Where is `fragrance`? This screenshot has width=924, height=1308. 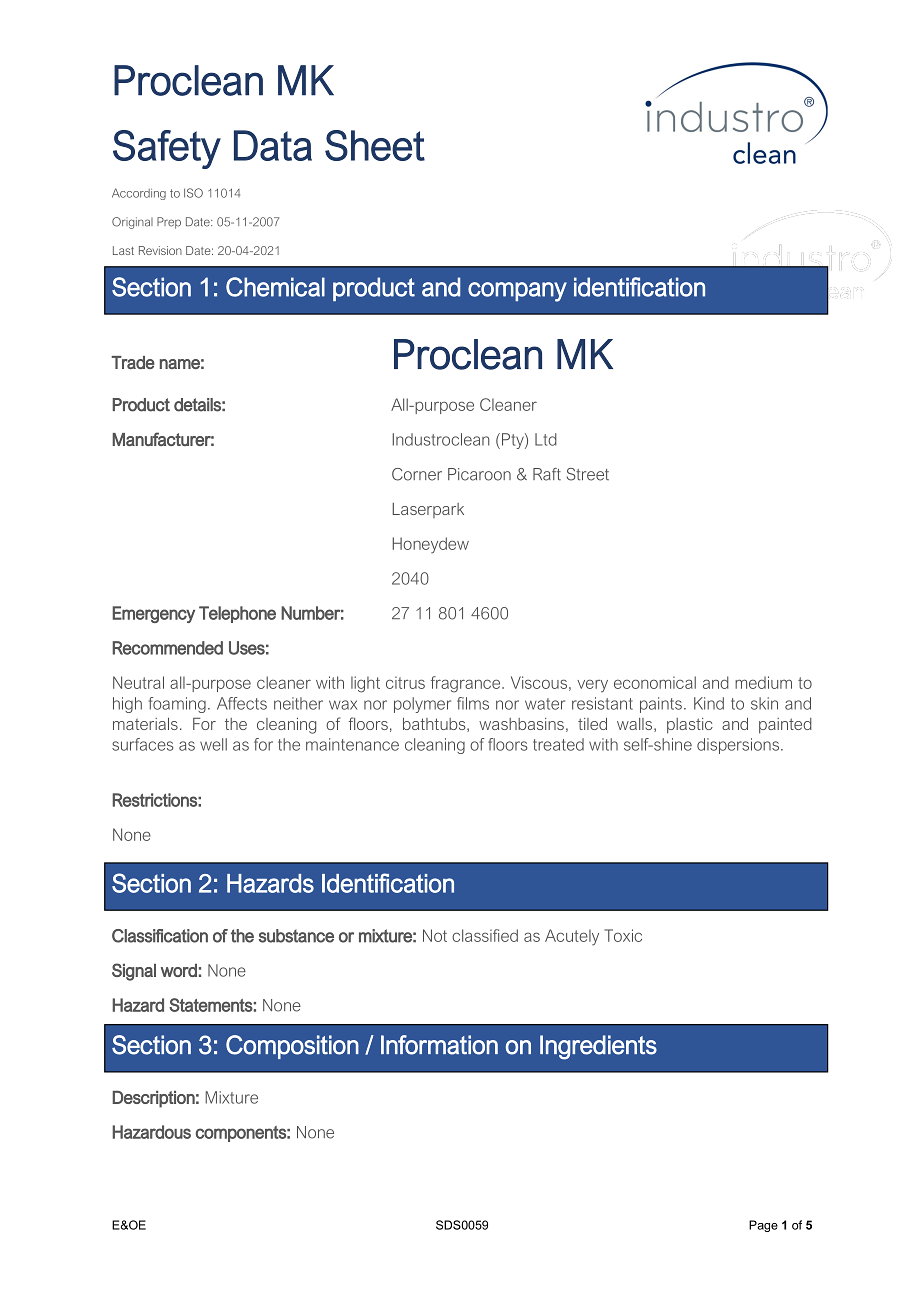
fragrance is located at coordinates (467, 684).
